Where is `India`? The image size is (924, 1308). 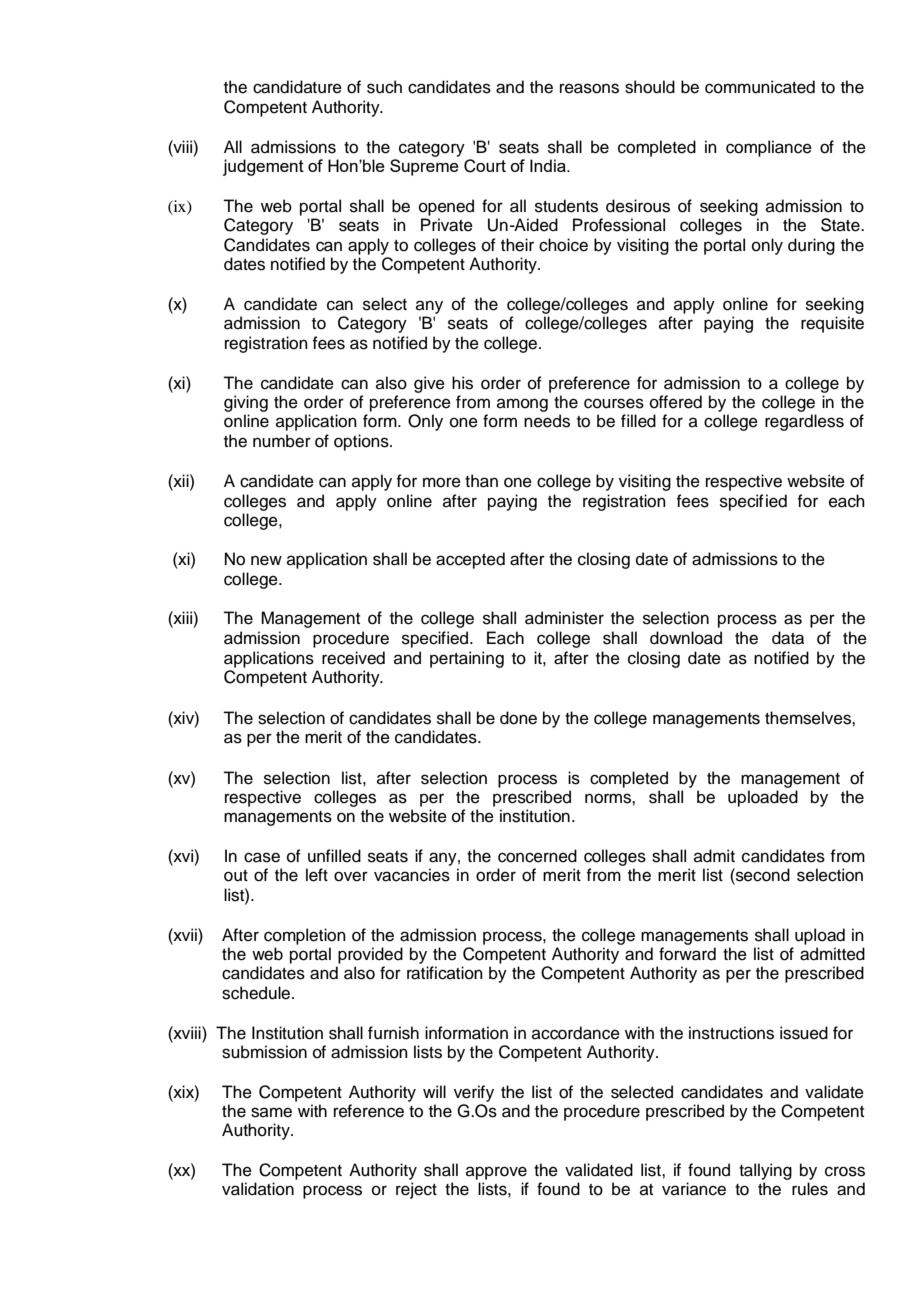
India is located at coordinates (549, 165).
